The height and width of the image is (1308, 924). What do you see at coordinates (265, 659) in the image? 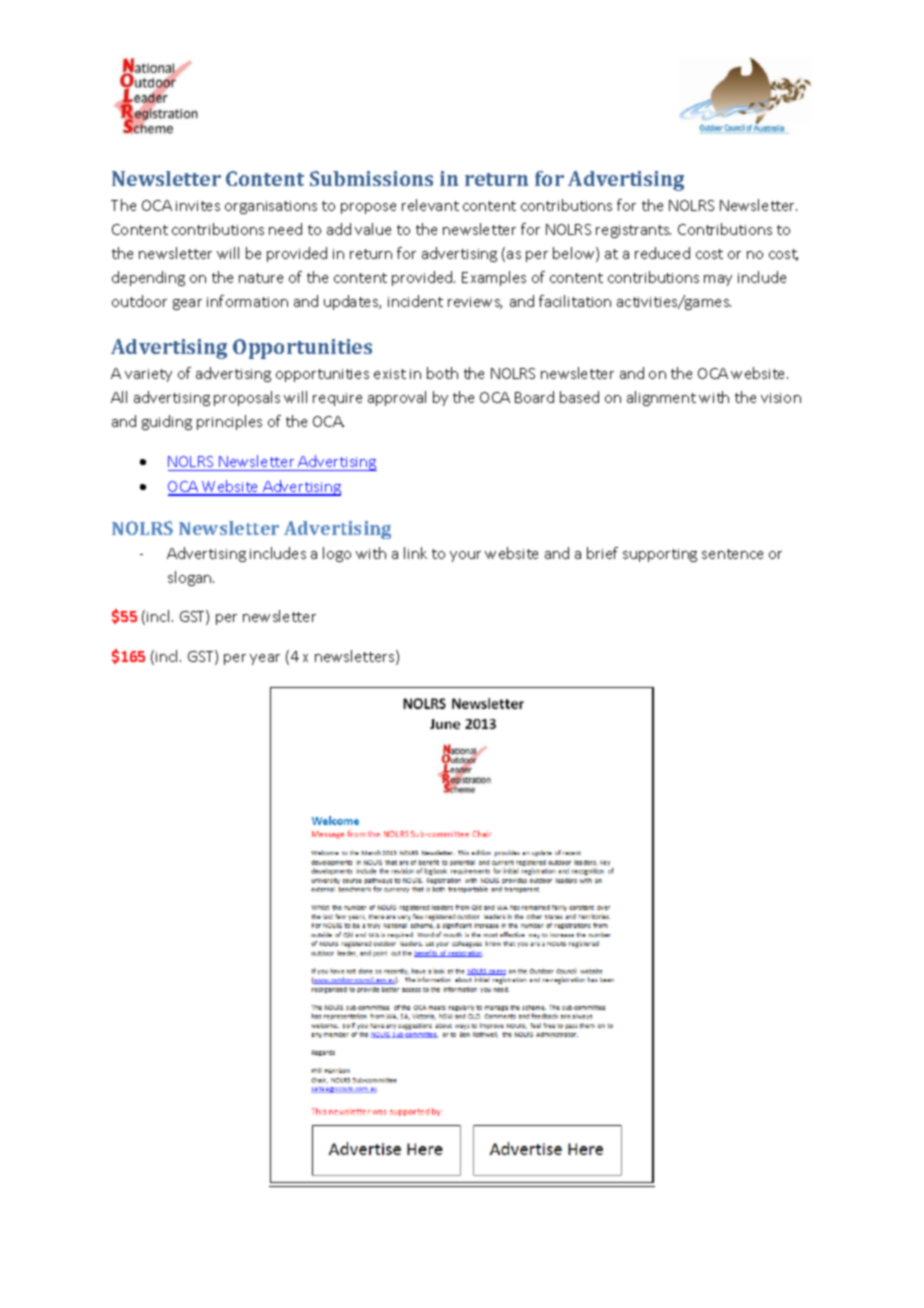
I see `year` at bounding box center [265, 659].
